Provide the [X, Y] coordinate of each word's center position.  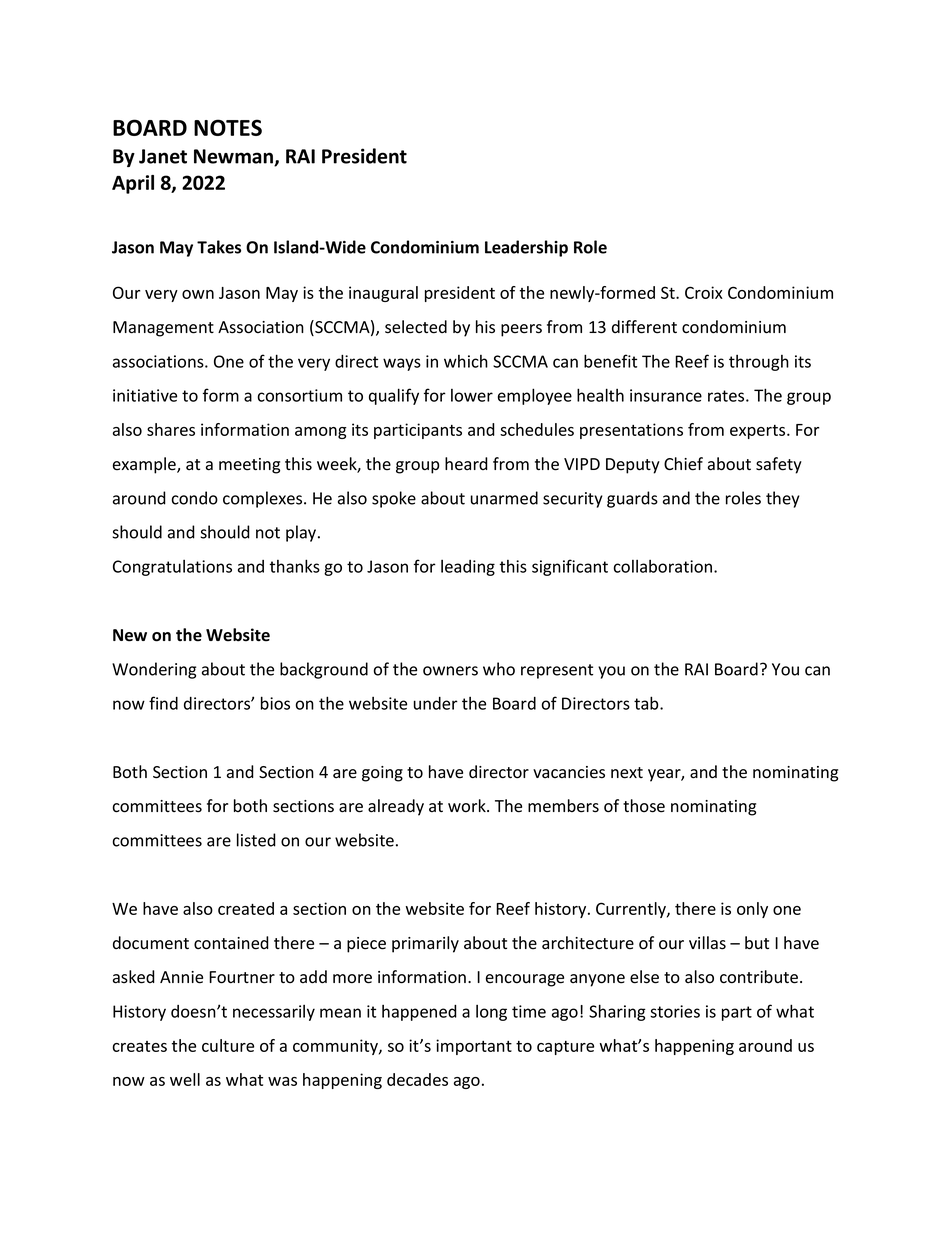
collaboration [664, 566]
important [474, 1047]
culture [228, 1045]
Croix [704, 292]
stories [675, 1011]
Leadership [526, 248]
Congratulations [172, 568]
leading [468, 568]
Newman [234, 157]
